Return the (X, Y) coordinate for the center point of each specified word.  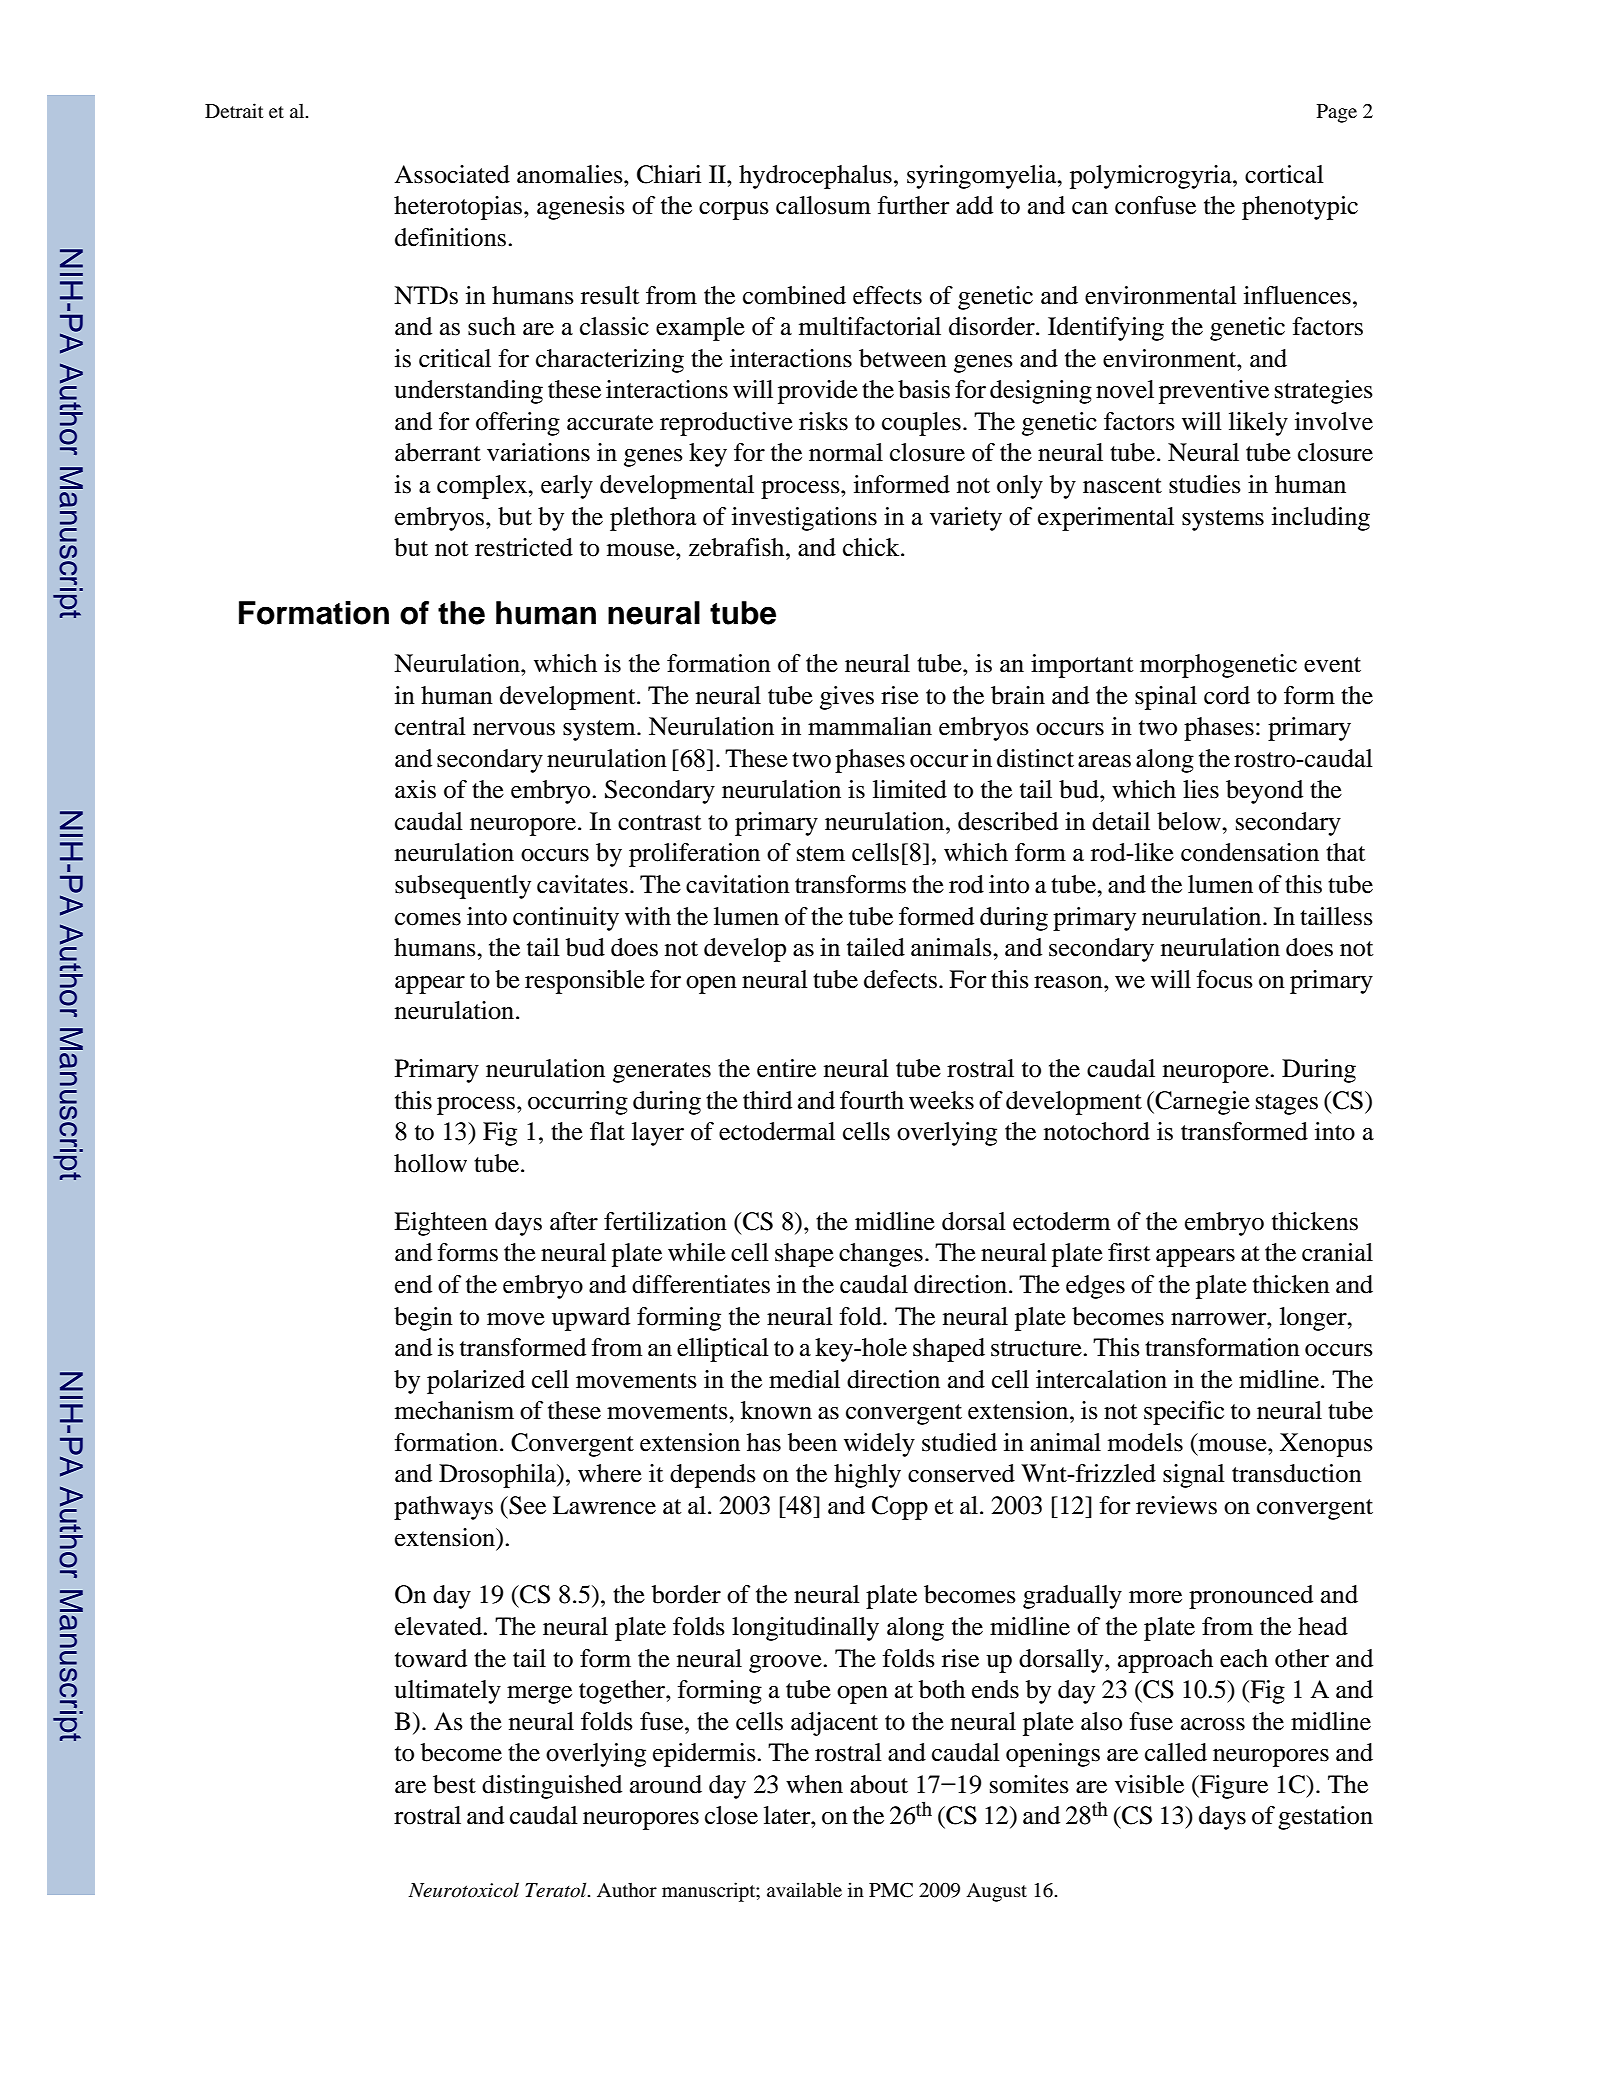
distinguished (552, 1787)
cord (1227, 695)
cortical (1284, 174)
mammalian (870, 726)
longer (1314, 1319)
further (913, 205)
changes (881, 1255)
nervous (514, 729)
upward (591, 1319)
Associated (452, 174)
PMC (891, 1890)
